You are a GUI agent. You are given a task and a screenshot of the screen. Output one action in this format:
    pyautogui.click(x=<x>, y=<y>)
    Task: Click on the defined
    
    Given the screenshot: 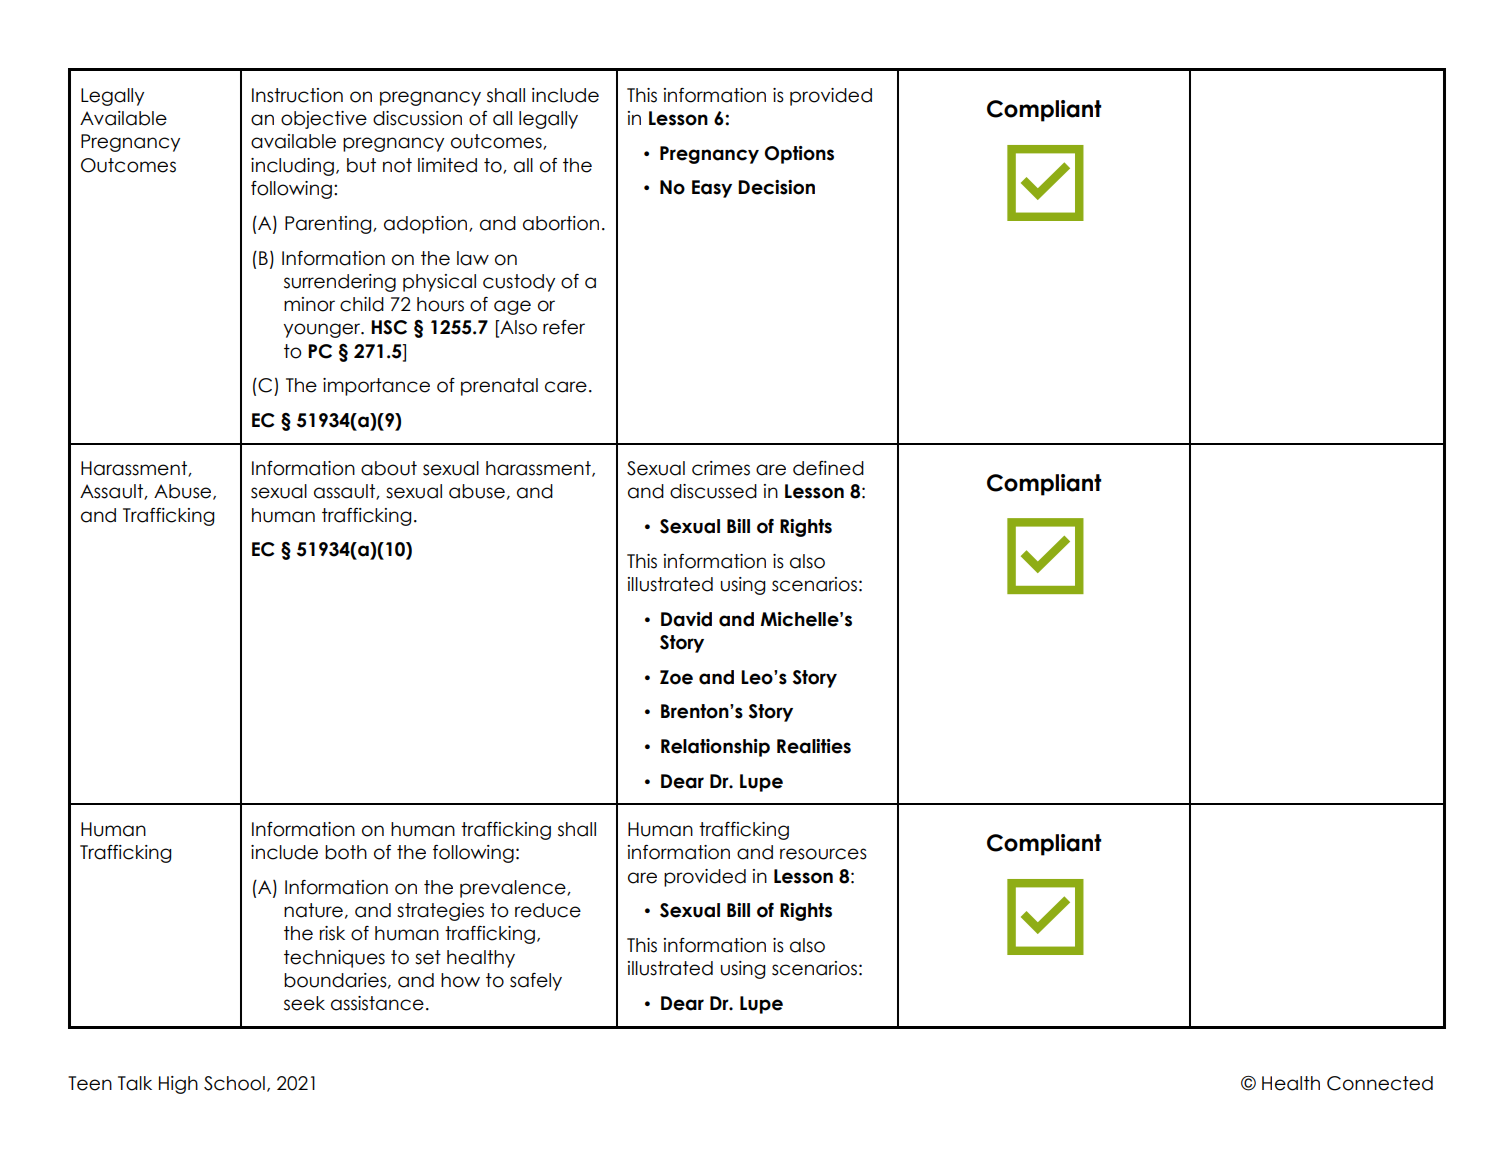 What is the action you would take?
    pyautogui.click(x=828, y=468)
